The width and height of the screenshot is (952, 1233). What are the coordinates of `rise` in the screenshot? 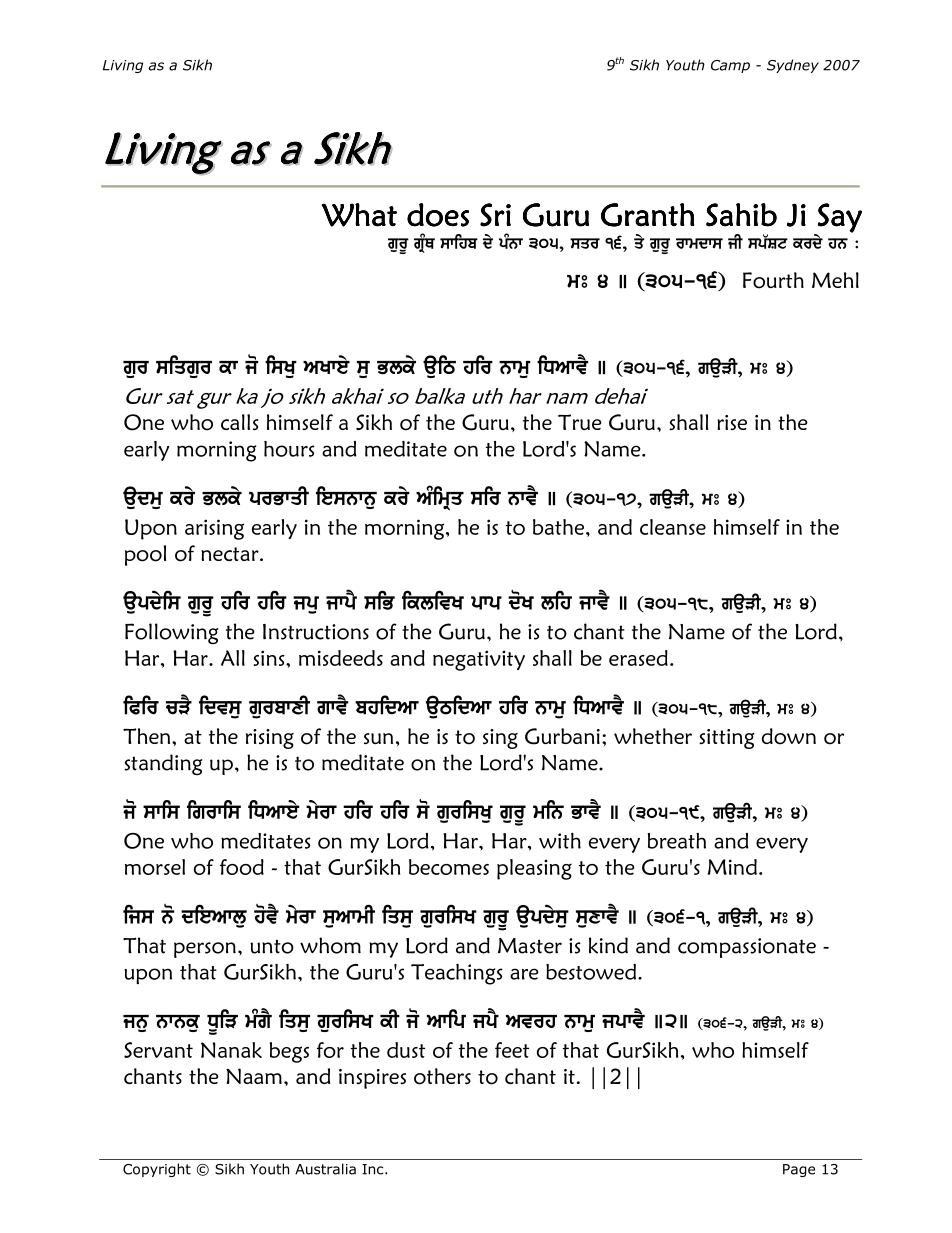 It's located at (732, 422).
